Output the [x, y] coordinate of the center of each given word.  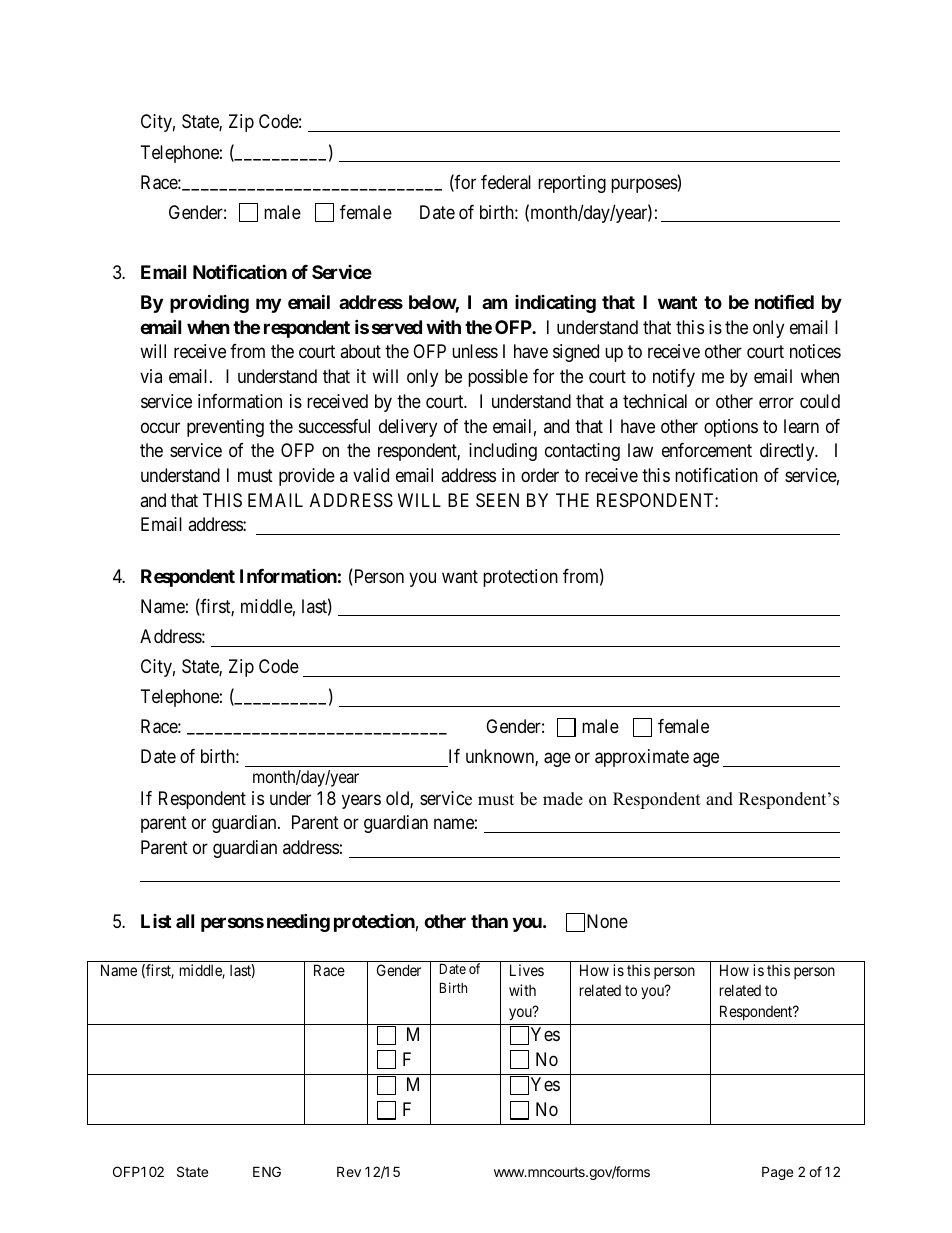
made [563, 799]
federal [506, 182]
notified [784, 302]
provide [307, 477]
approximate [642, 758]
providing [209, 304]
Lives [527, 970]
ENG [267, 1171]
